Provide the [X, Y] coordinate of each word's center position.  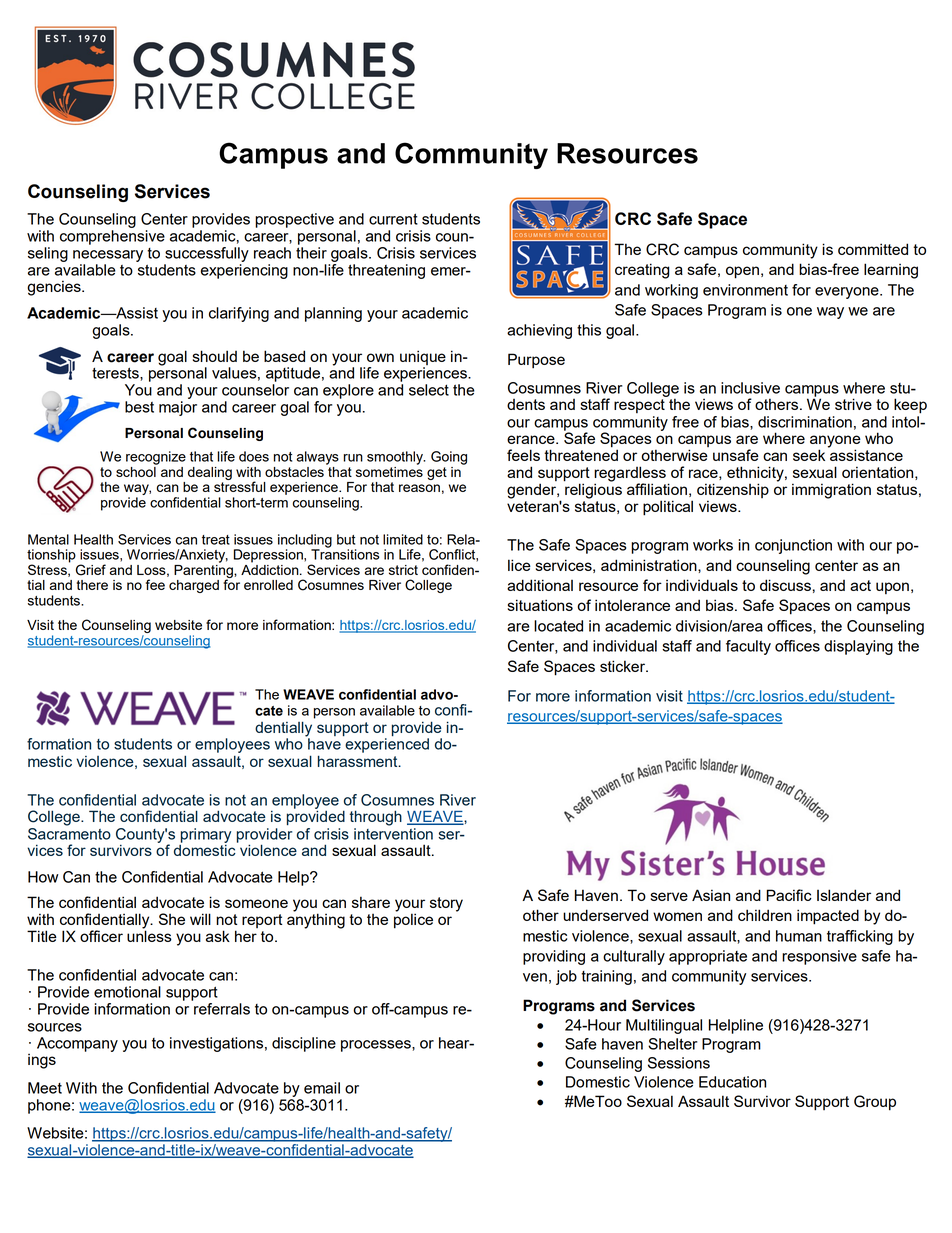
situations [540, 605]
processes [377, 1046]
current [393, 219]
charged [194, 586]
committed [873, 249]
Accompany [77, 1044]
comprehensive [112, 237]
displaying [858, 647]
